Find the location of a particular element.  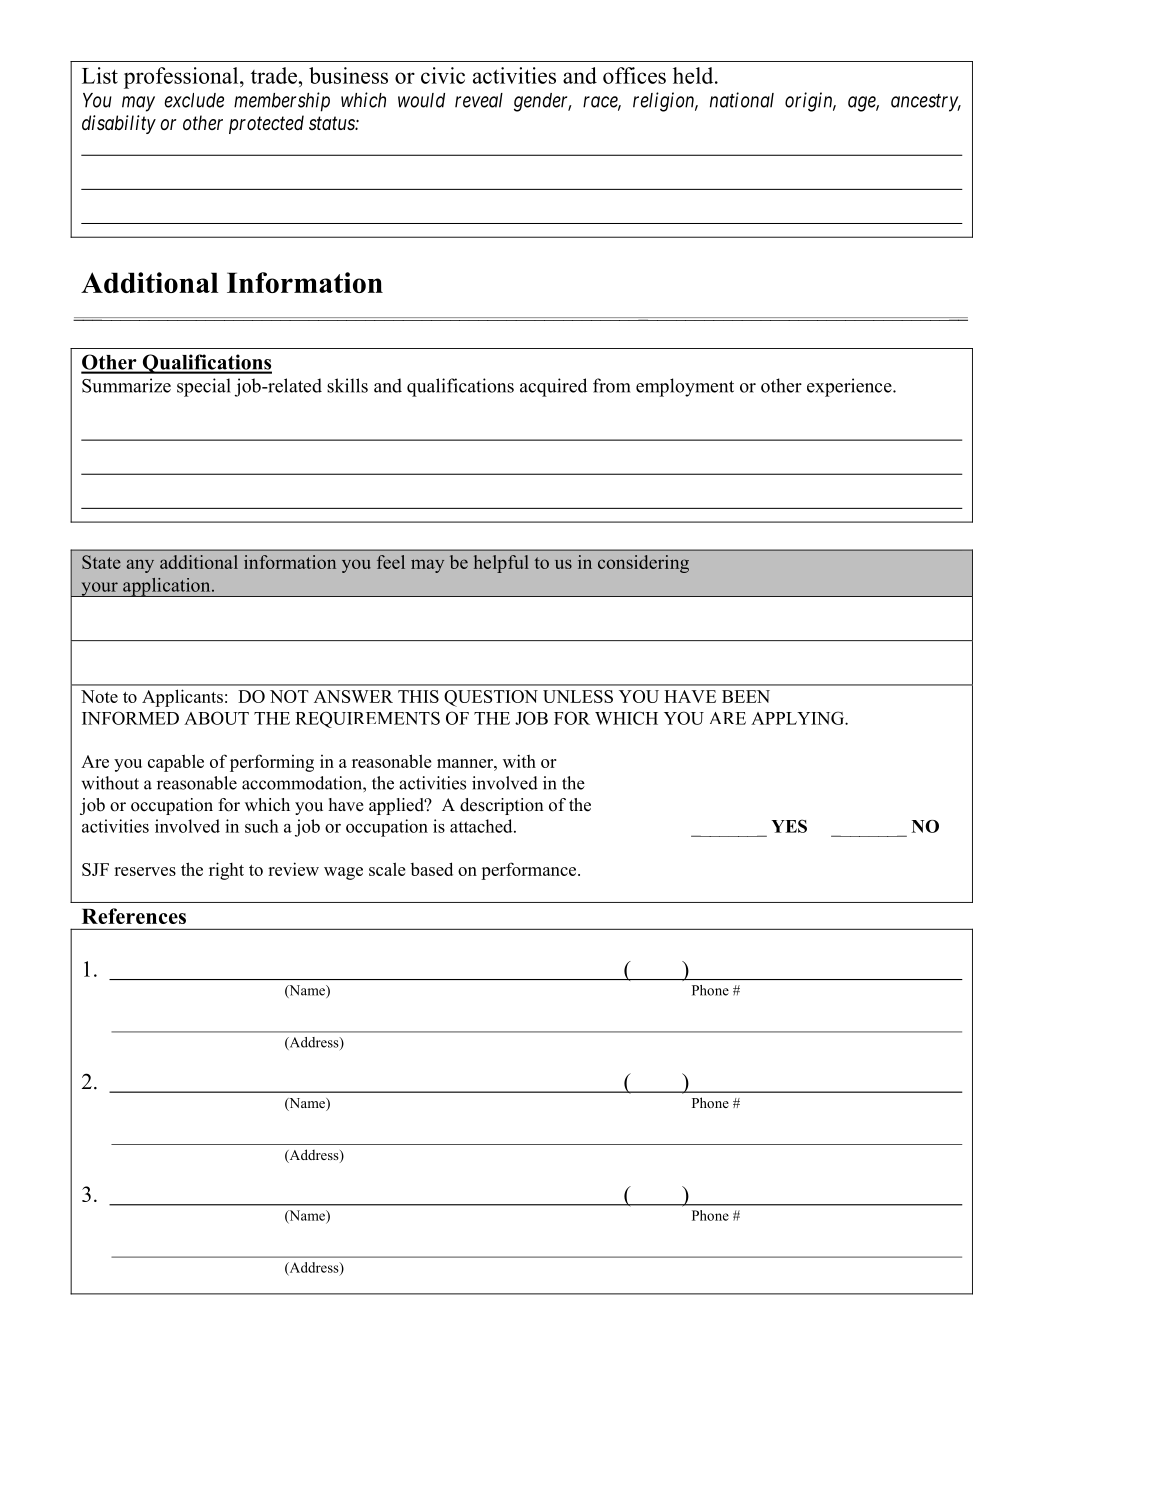

helpful is located at coordinates (501, 564).
